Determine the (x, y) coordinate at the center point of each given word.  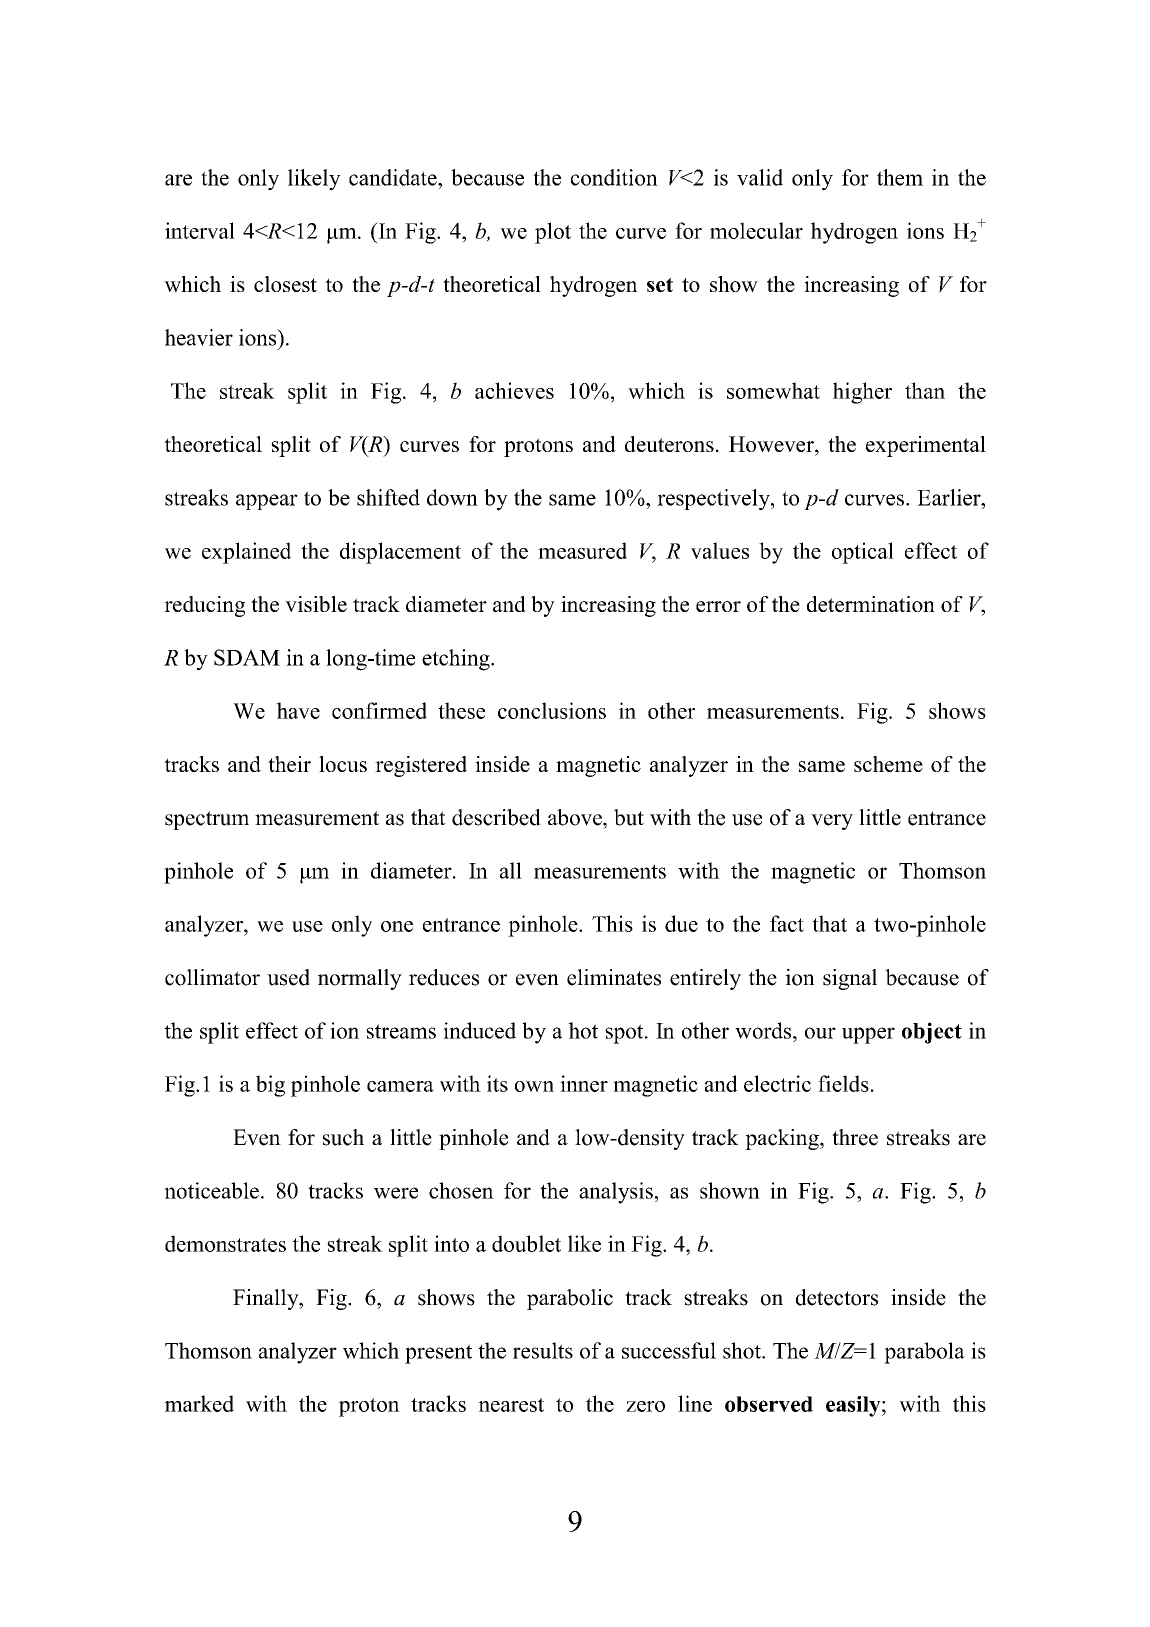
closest (285, 284)
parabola (924, 1353)
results (543, 1350)
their (289, 764)
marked (199, 1403)
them (900, 177)
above (576, 817)
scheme (888, 764)
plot (553, 233)
